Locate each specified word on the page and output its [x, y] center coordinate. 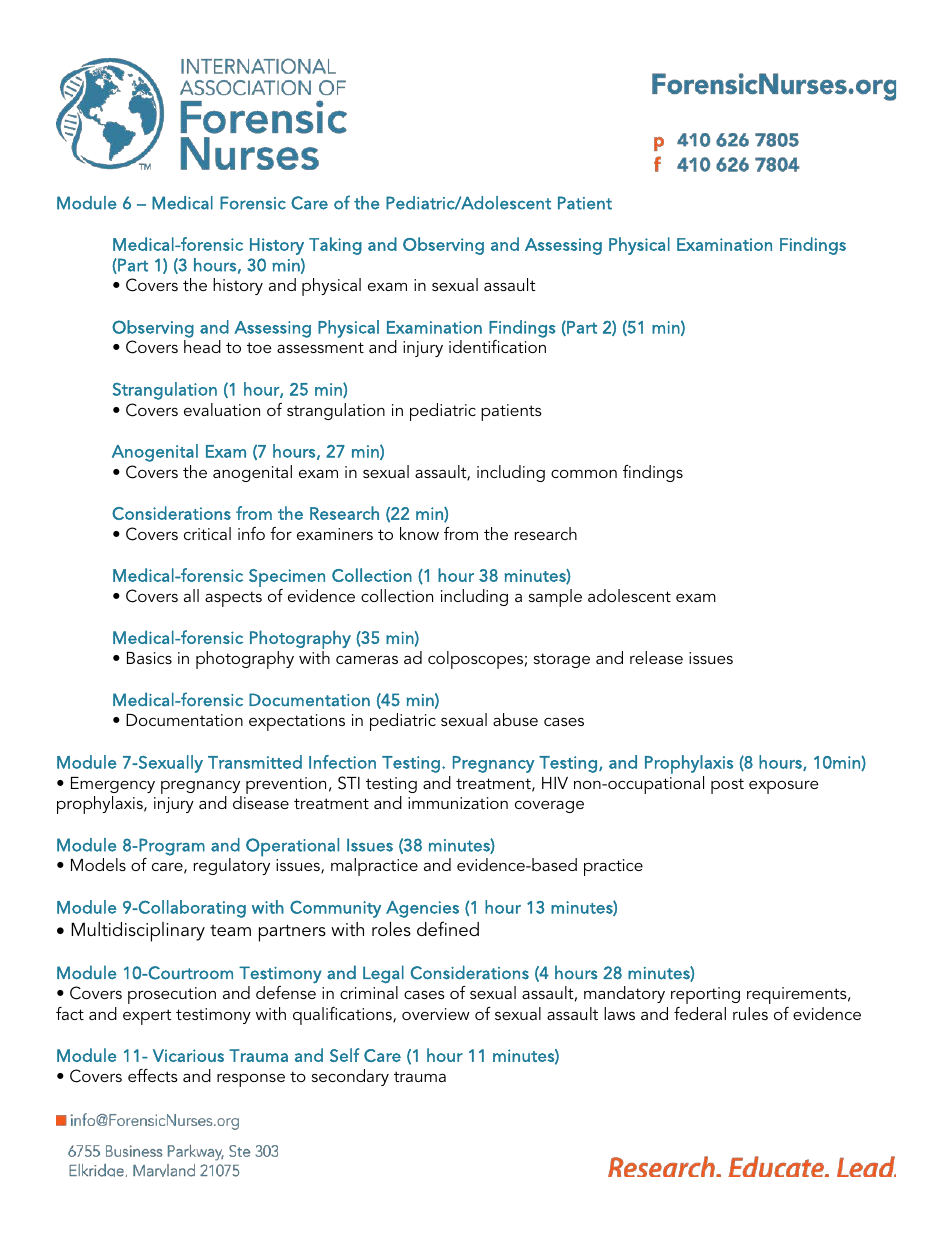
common [584, 473]
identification [497, 346]
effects [153, 1075]
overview [436, 1014]
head [202, 346]
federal [700, 1013]
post [727, 786]
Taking [335, 246]
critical [207, 533]
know [419, 533]
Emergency [113, 785]
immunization [458, 803]
